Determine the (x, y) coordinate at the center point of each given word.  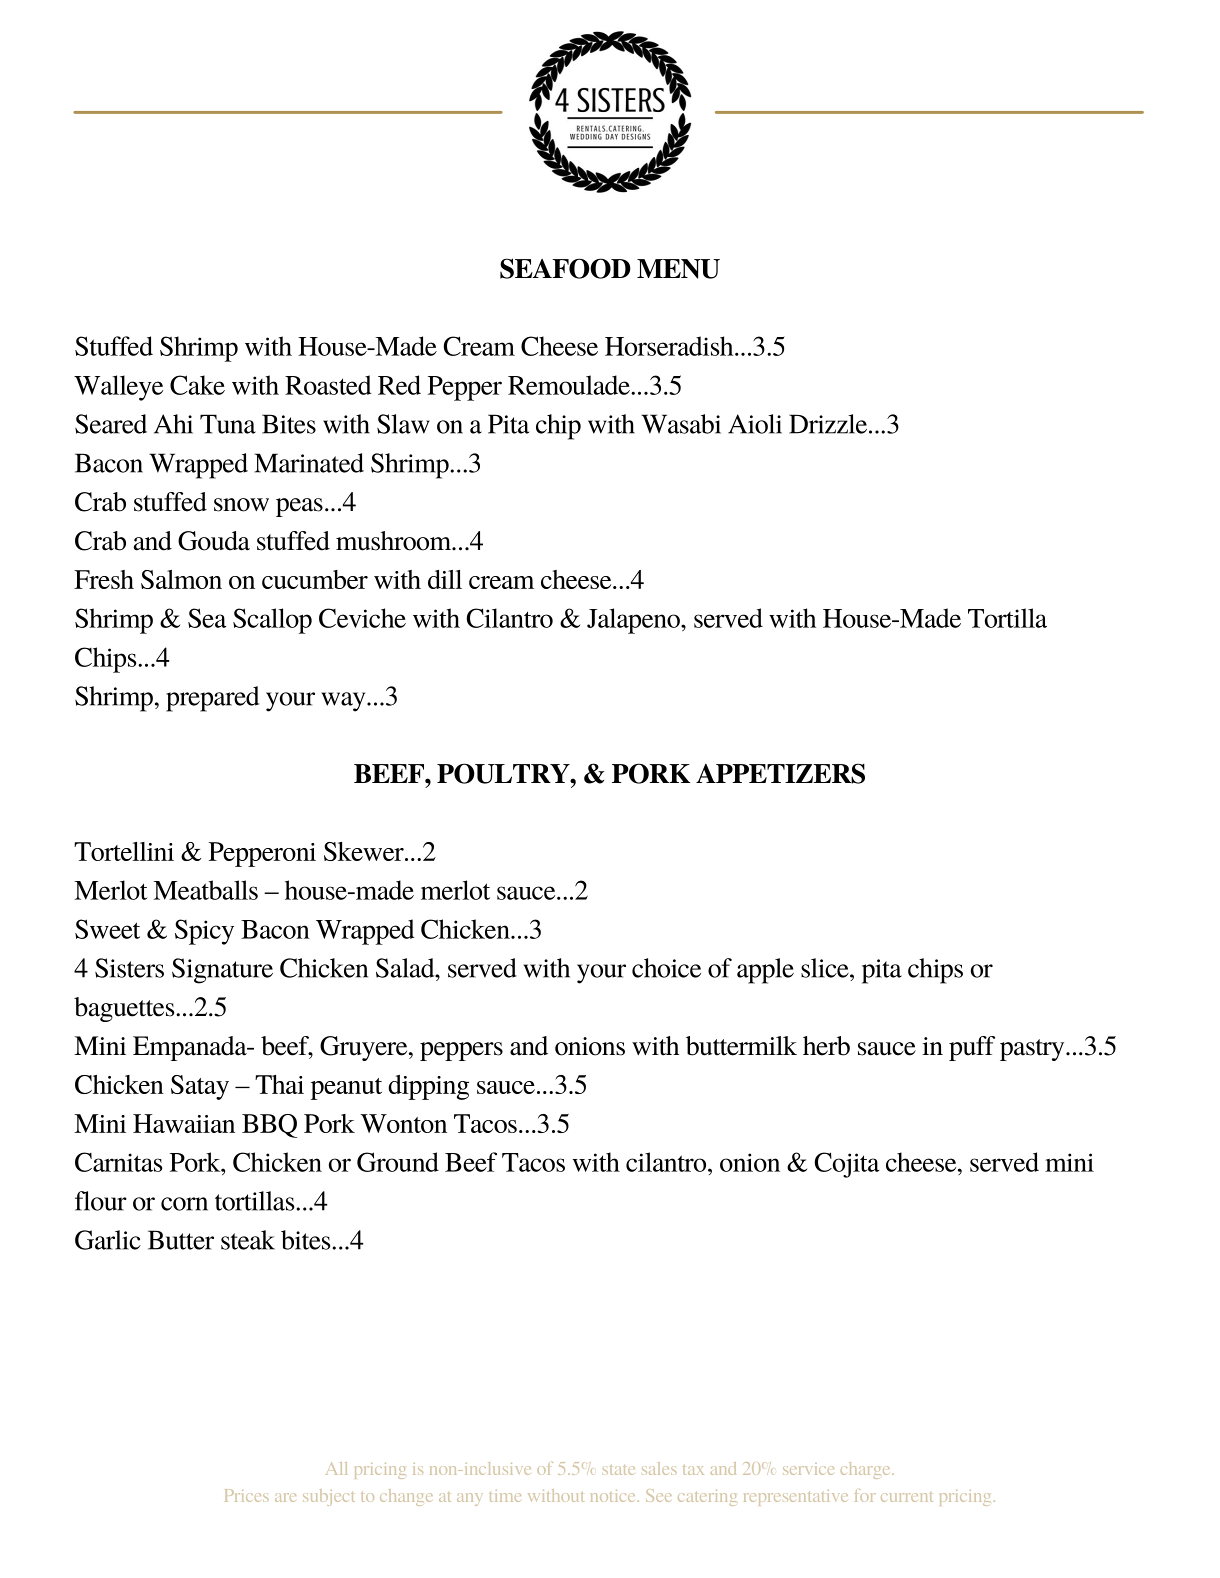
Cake (197, 385)
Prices (247, 1495)
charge (867, 1470)
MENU (678, 269)
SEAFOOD (565, 268)
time (505, 1496)
